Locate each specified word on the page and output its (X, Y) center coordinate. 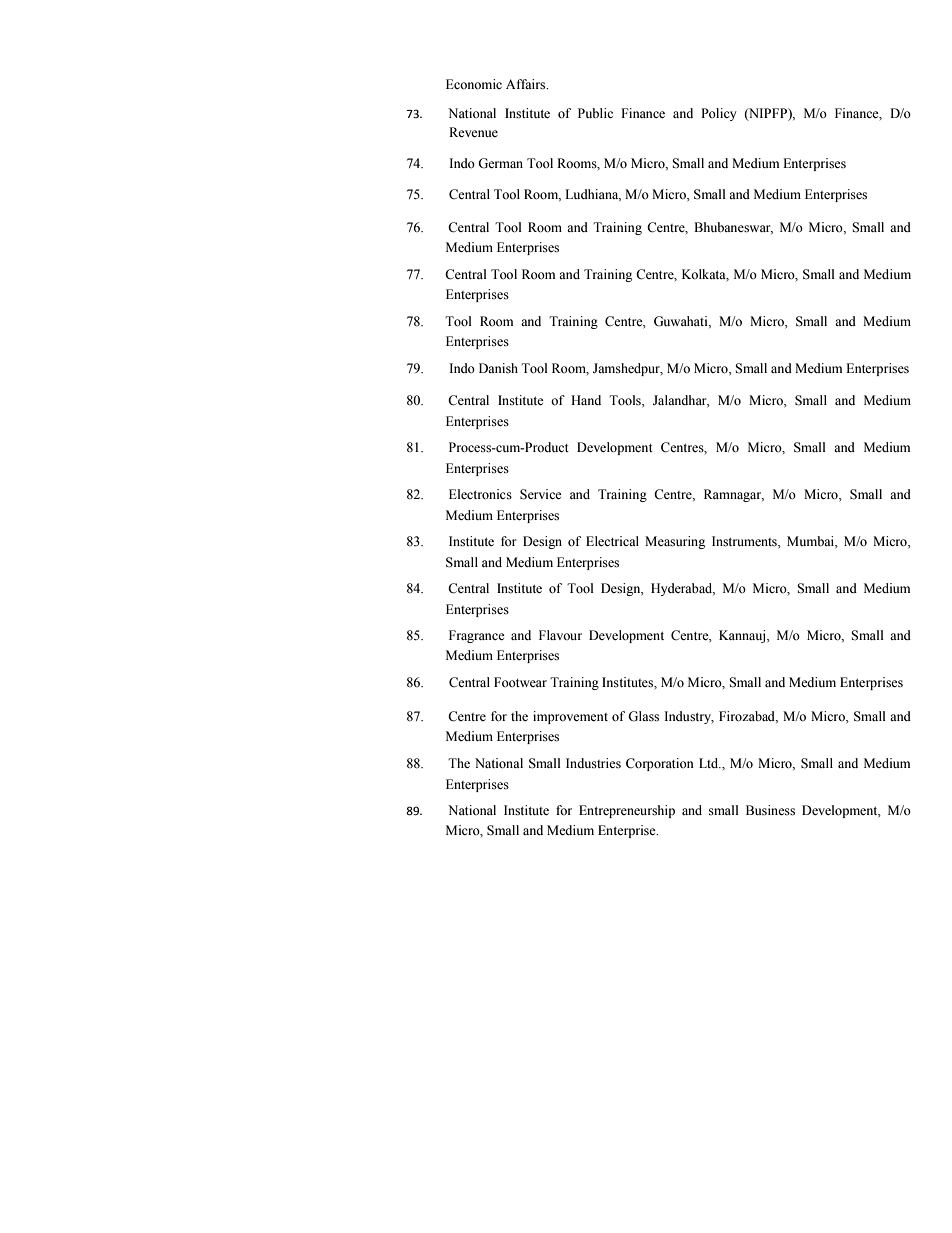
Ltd (710, 763)
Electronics (480, 494)
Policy (719, 114)
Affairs (527, 84)
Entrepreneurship (627, 811)
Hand (586, 400)
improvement (570, 717)
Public (595, 113)
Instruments (745, 542)
